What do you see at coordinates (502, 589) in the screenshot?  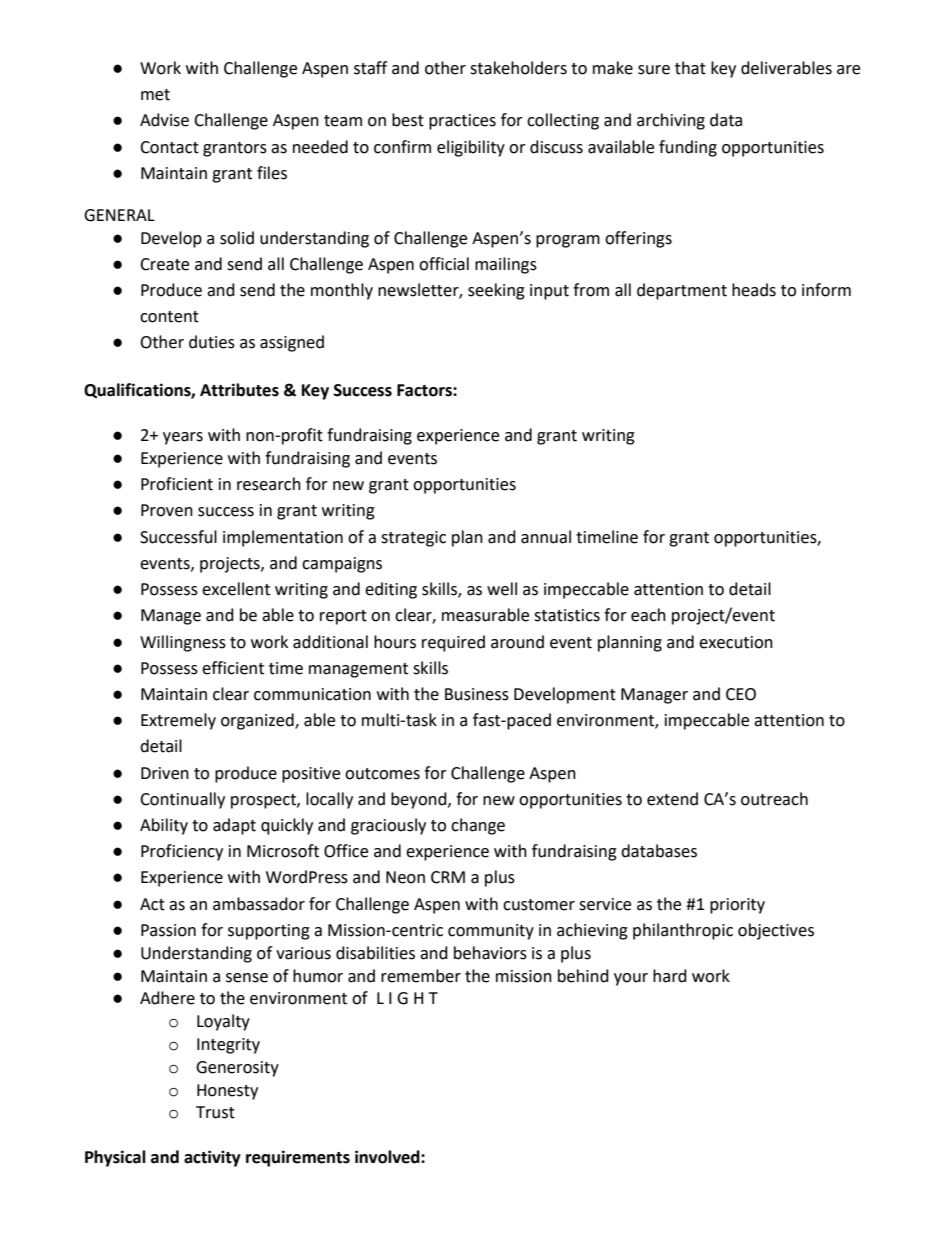 I see `well` at bounding box center [502, 589].
